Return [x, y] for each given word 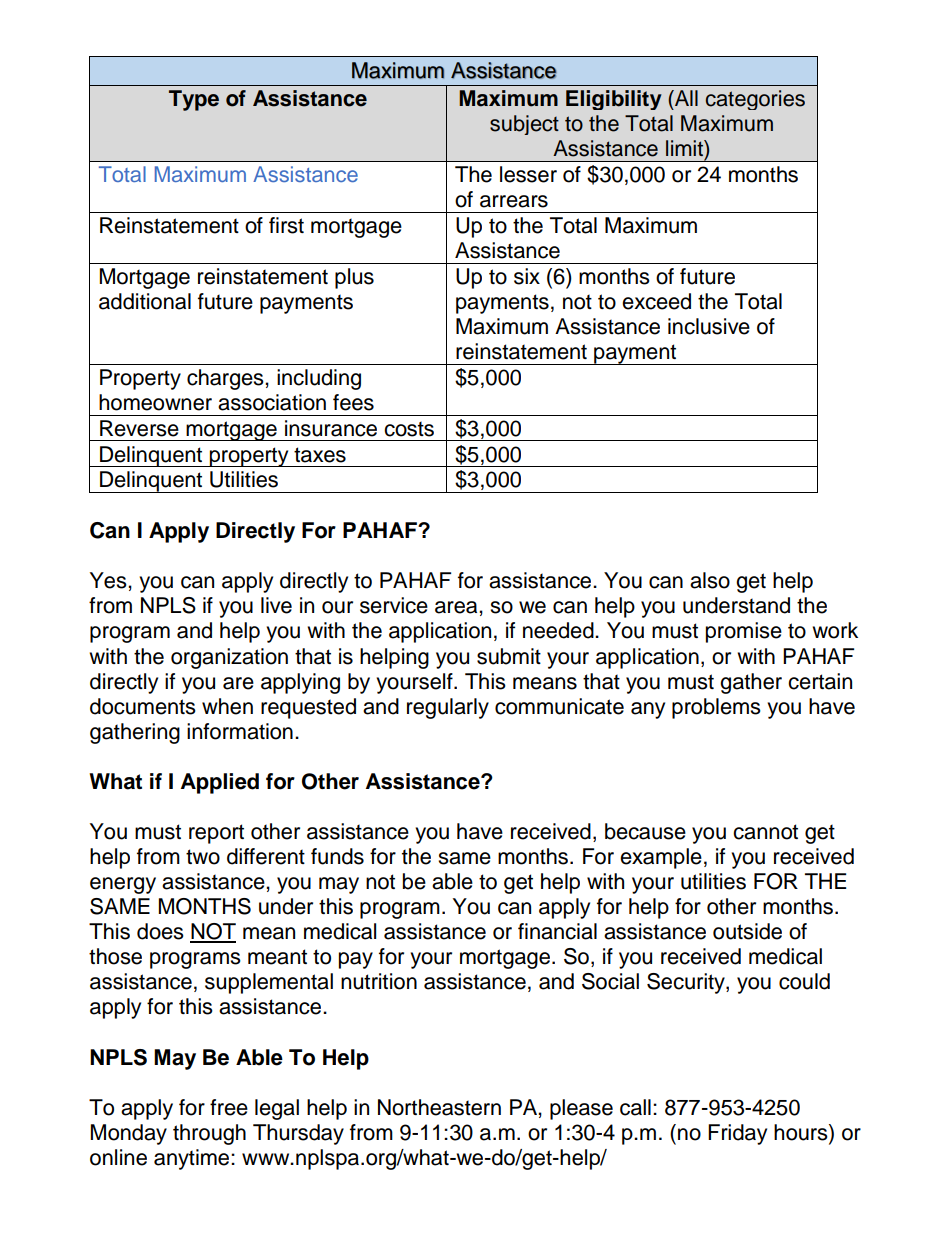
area [457, 607]
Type [194, 100]
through [209, 1134]
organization [229, 658]
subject [524, 125]
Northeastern [439, 1107]
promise [744, 632]
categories [755, 100]
